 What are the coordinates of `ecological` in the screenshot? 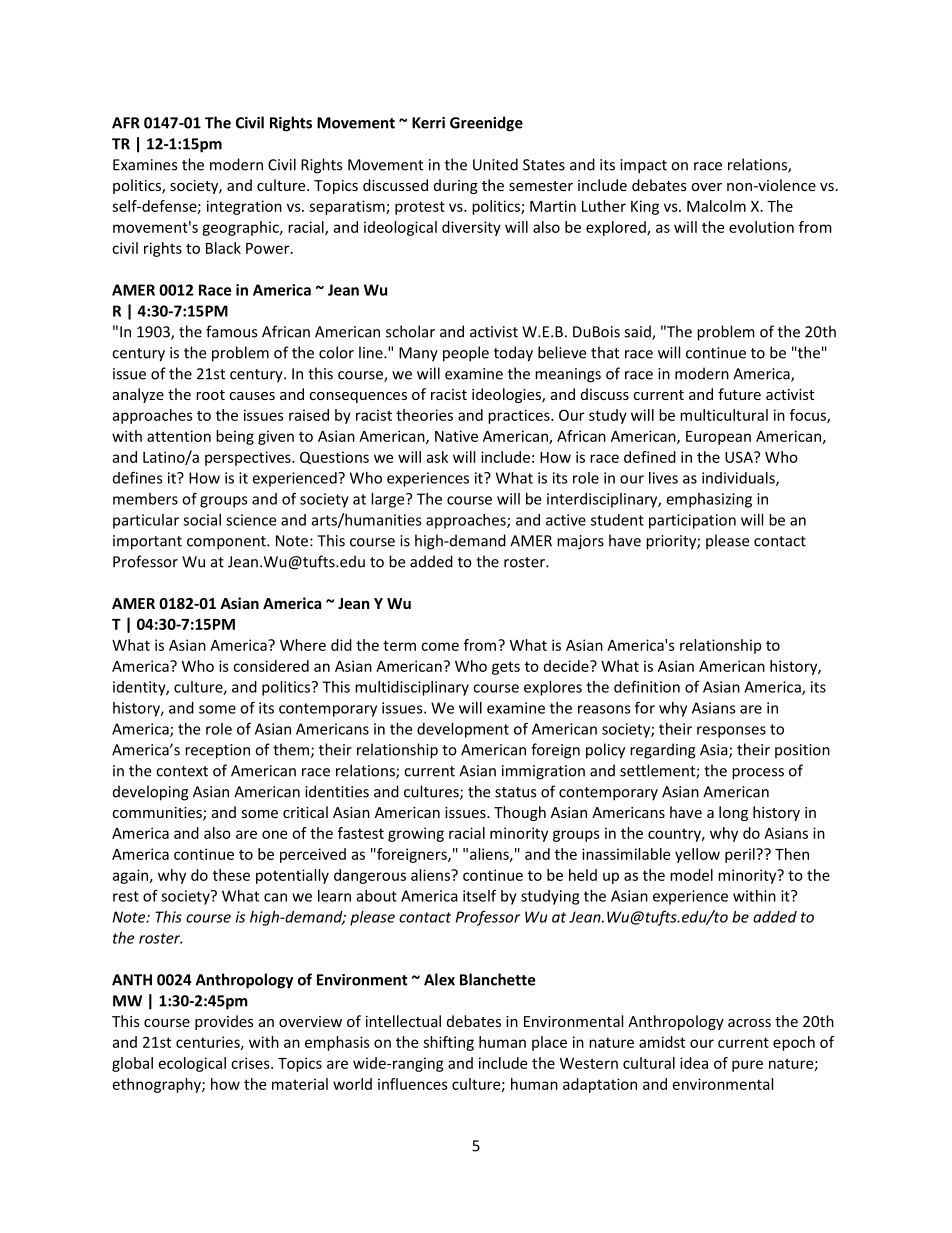 It's located at (192, 1064).
